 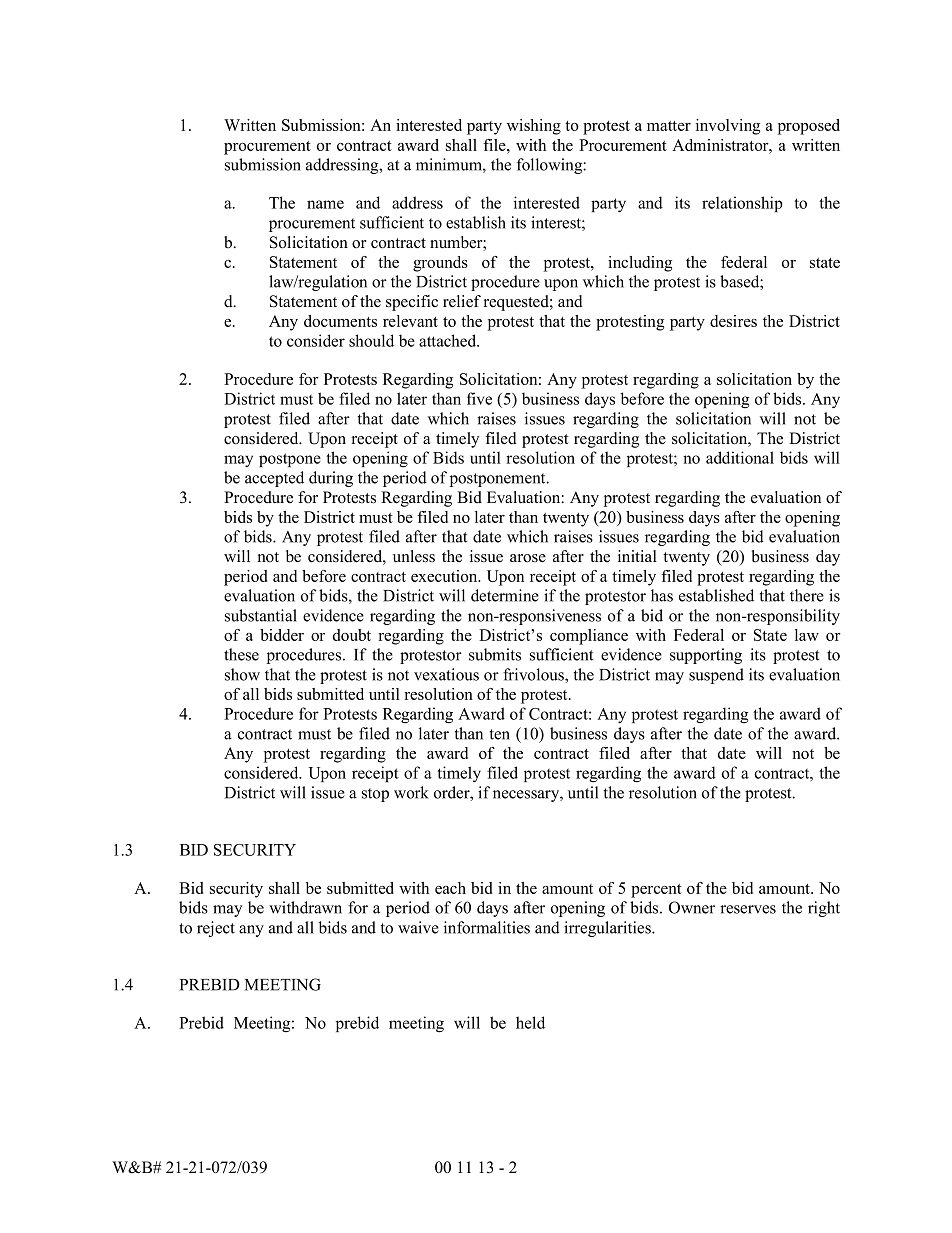 What do you see at coordinates (807, 595) in the screenshot?
I see `there` at bounding box center [807, 595].
